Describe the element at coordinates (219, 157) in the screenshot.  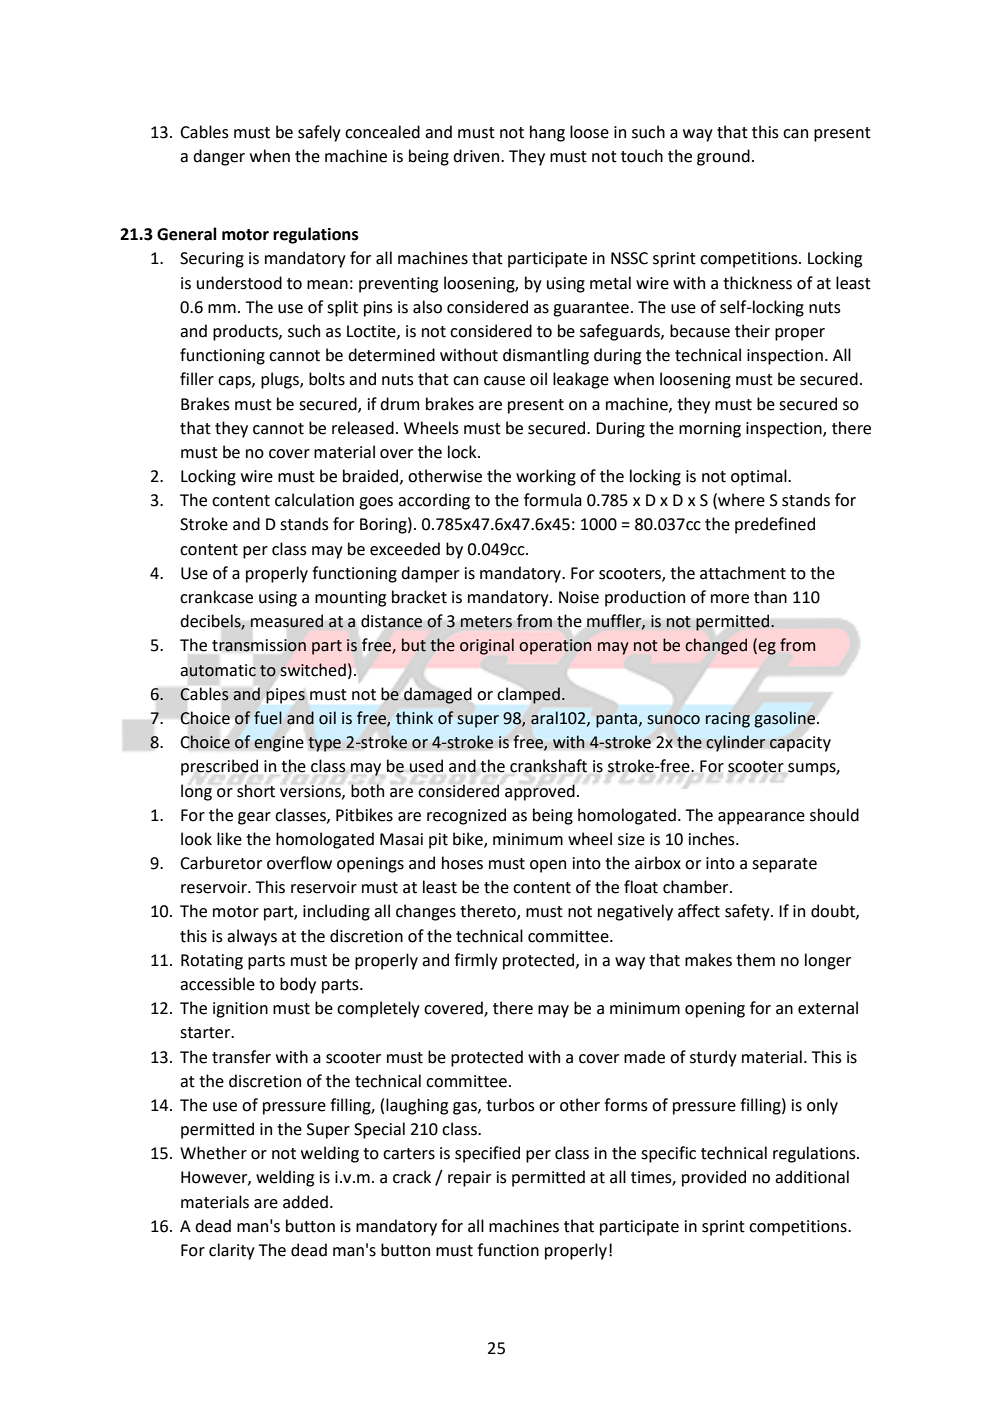
I see `danger` at that location.
